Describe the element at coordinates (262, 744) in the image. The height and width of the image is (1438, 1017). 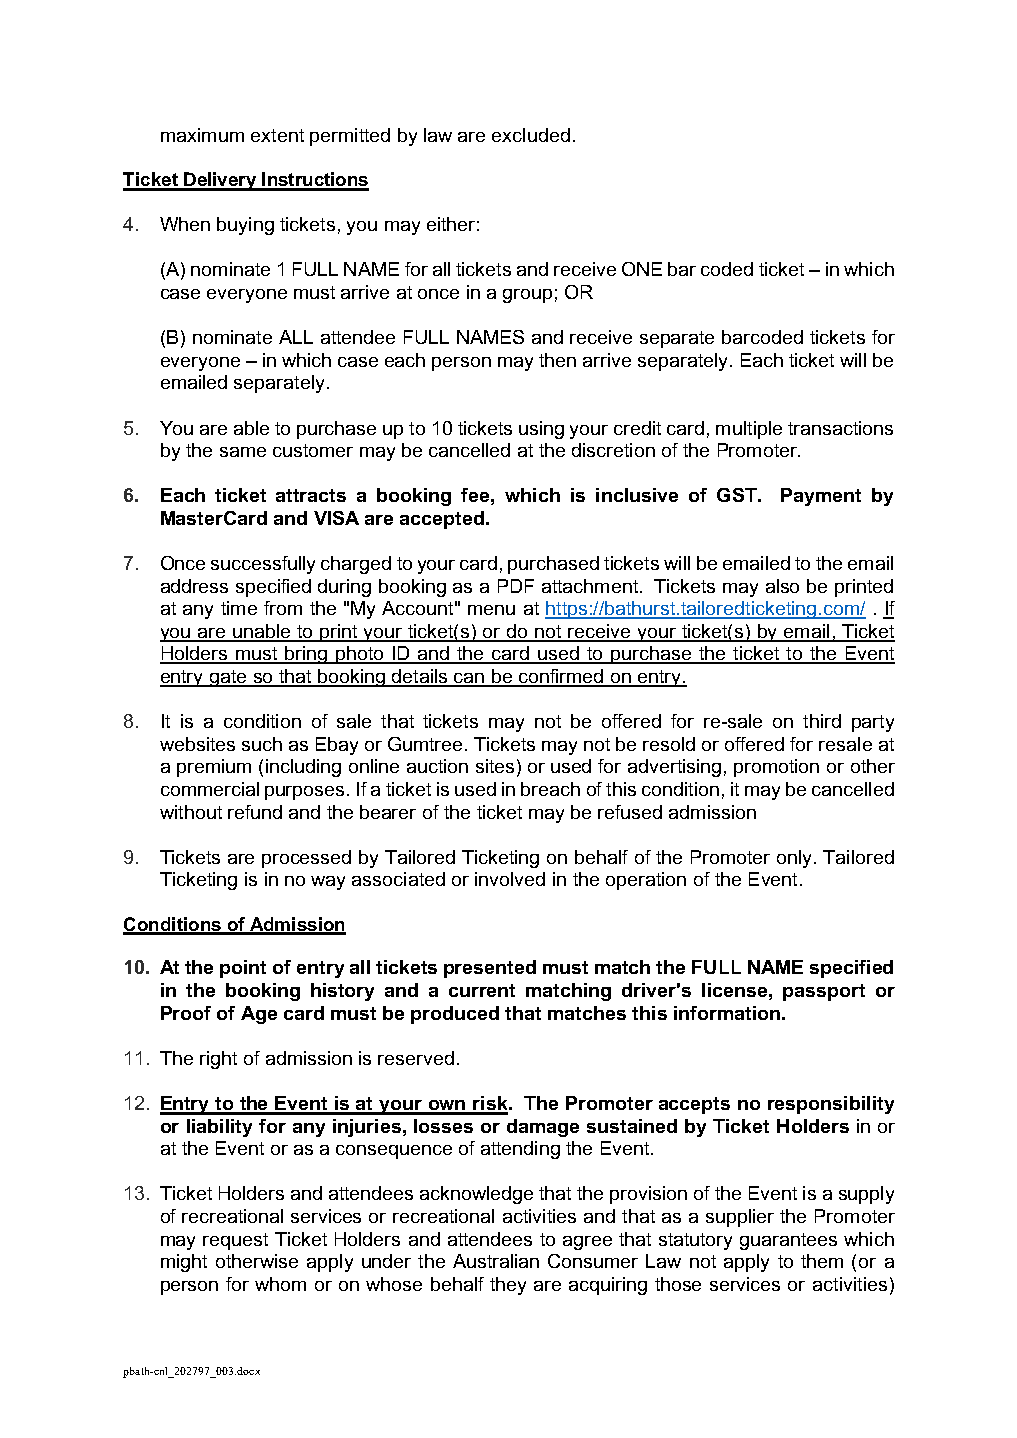
I see `such` at that location.
